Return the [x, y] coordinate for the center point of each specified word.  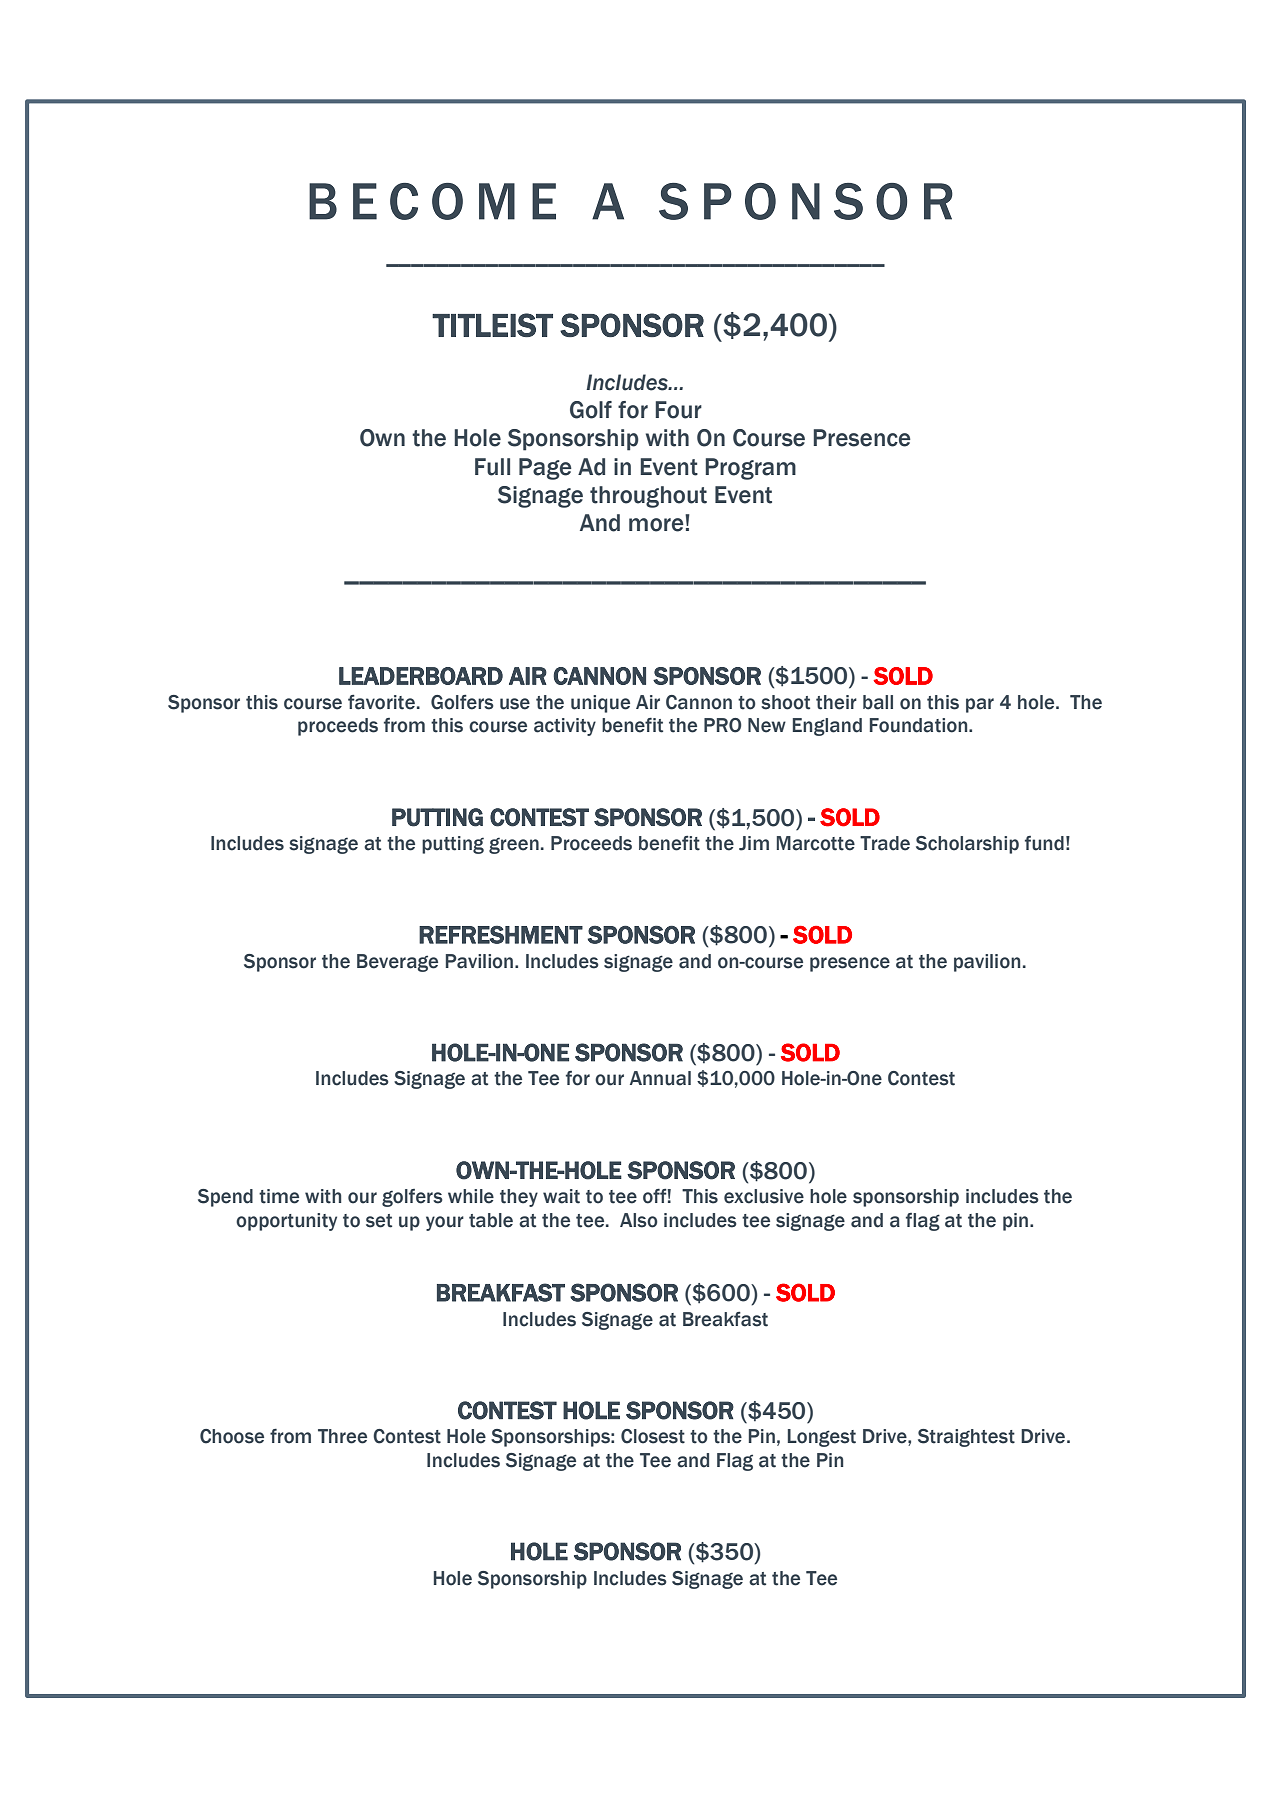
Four [678, 410]
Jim [754, 843]
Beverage [397, 963]
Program [750, 469]
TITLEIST [492, 325]
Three [342, 1436]
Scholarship [967, 845]
